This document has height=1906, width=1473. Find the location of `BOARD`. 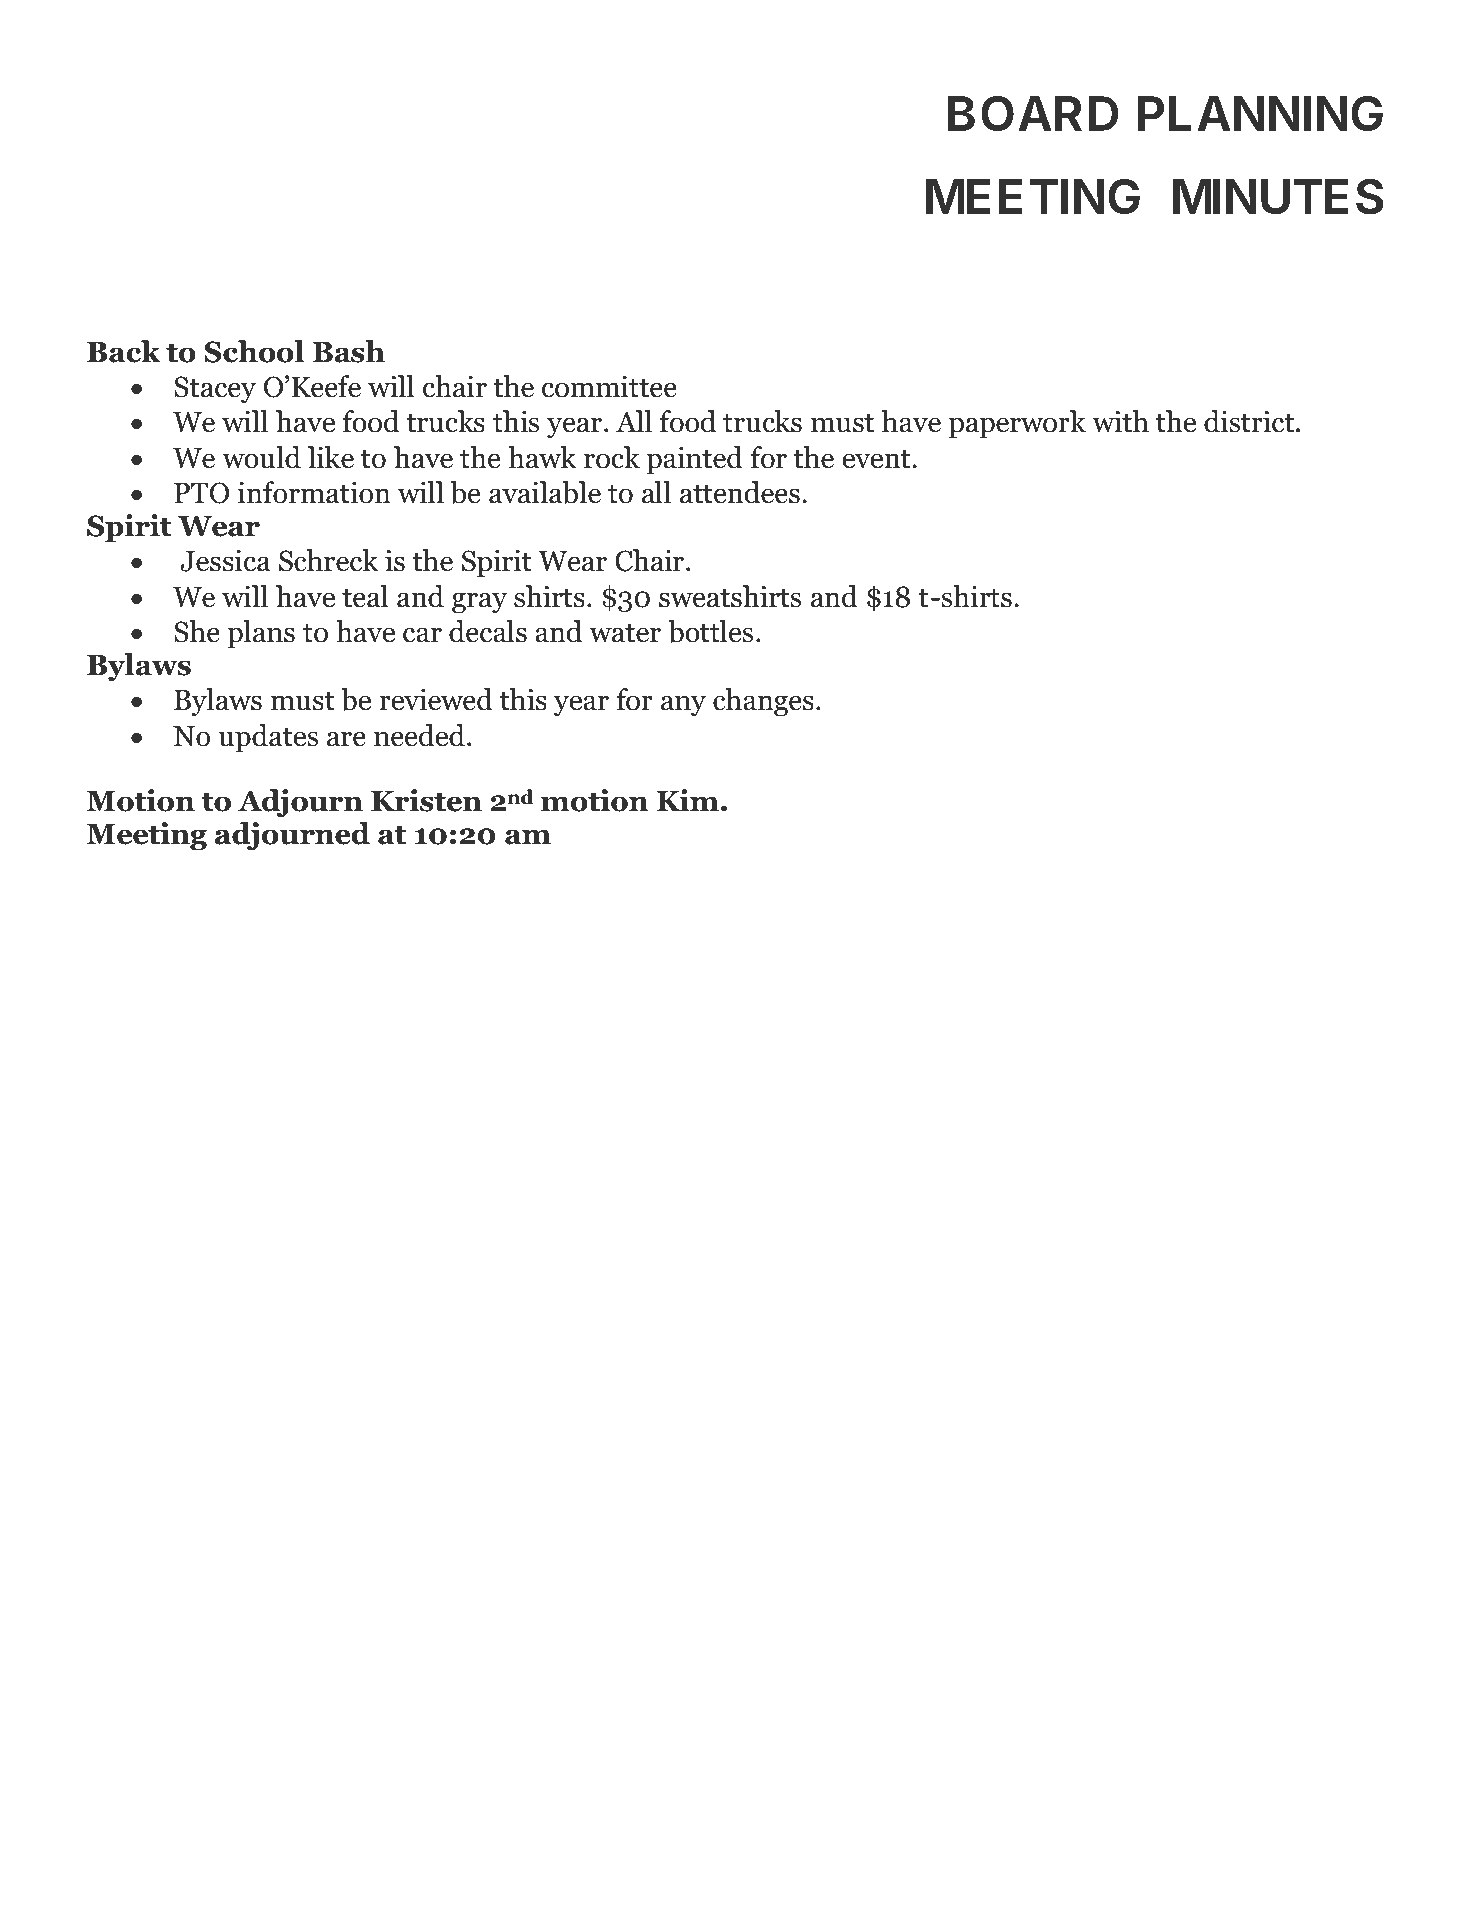

BOARD is located at coordinates (1033, 113).
